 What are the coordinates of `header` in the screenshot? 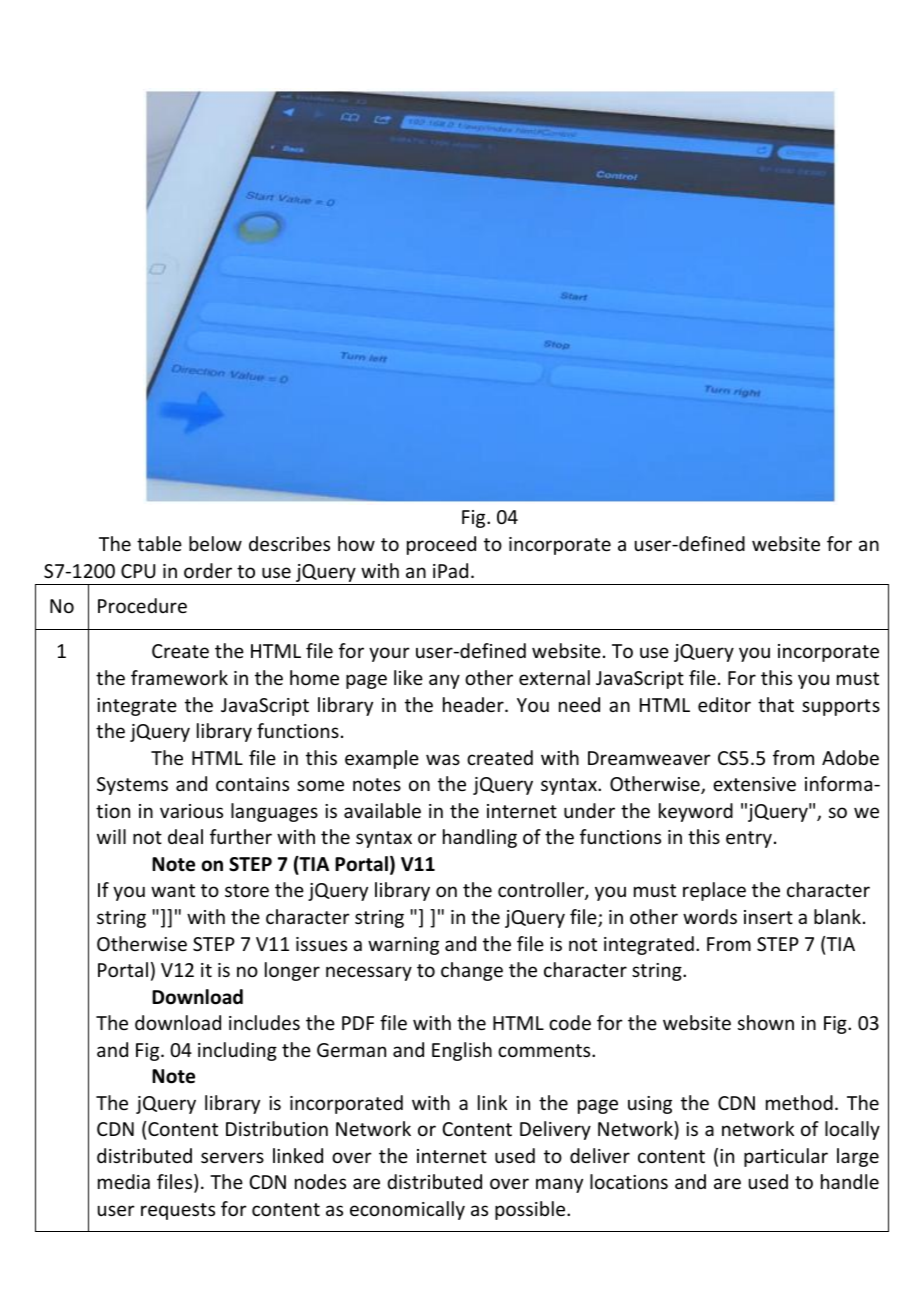 It's located at (474, 704).
